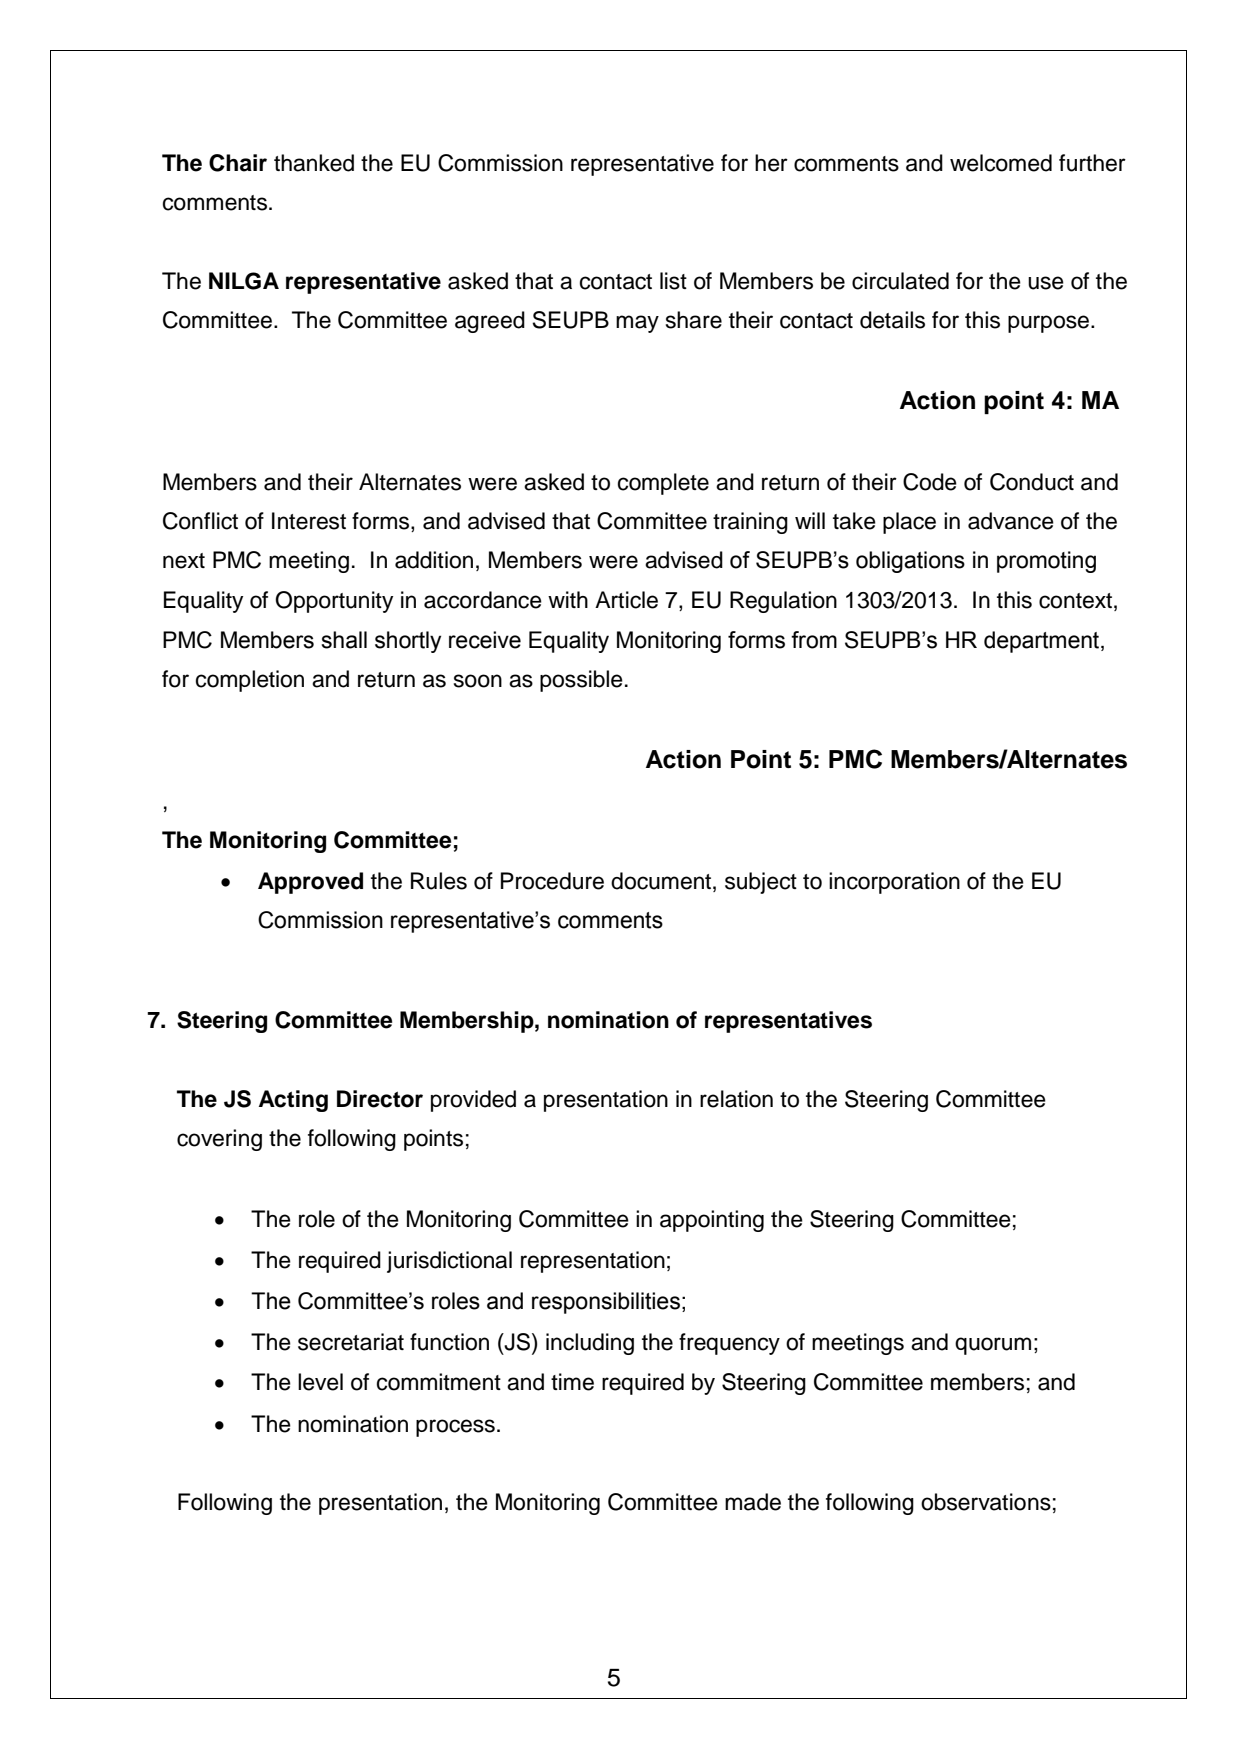  I want to click on thanked, so click(314, 163).
